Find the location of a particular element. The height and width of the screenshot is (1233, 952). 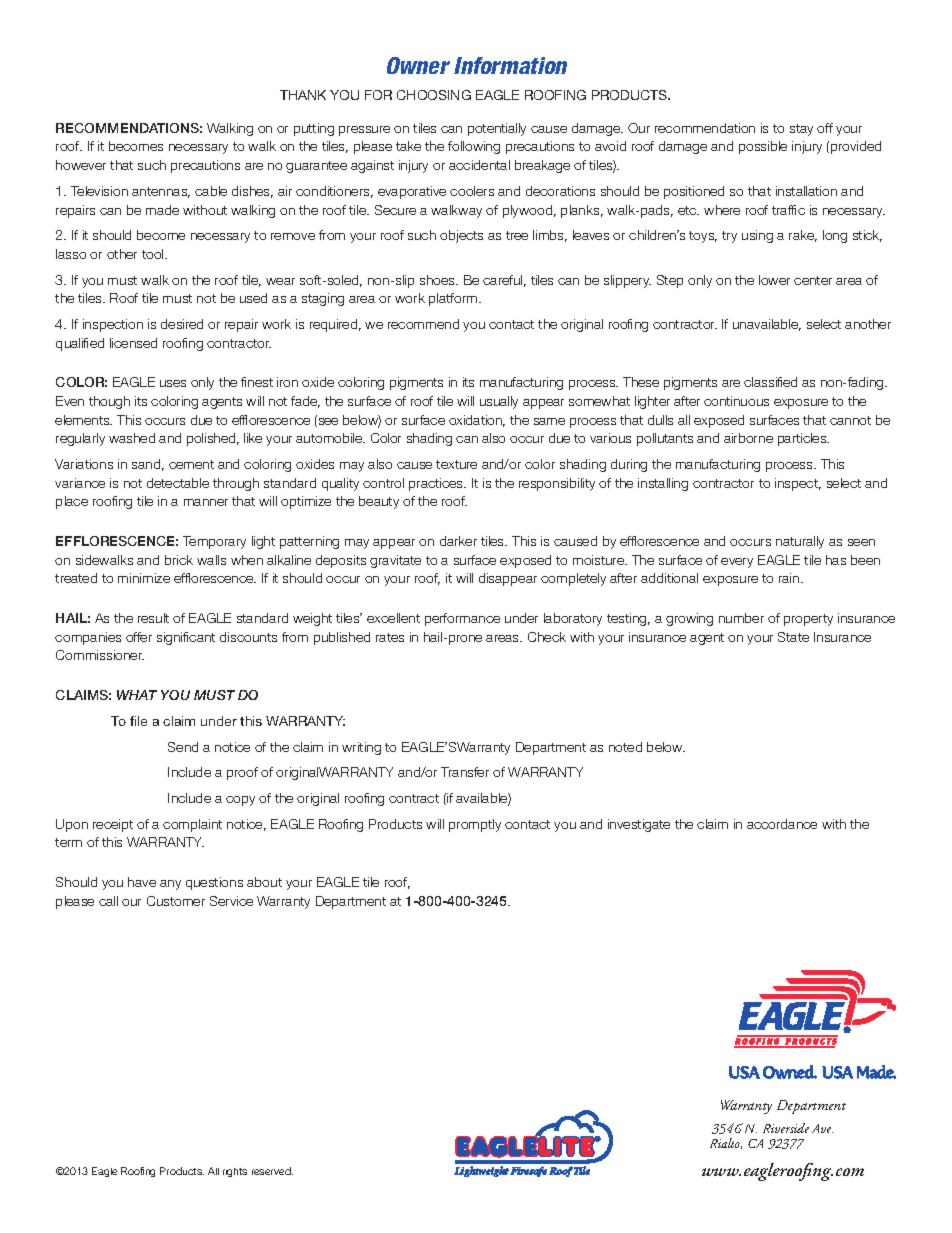

CHOOSING is located at coordinates (434, 95).
